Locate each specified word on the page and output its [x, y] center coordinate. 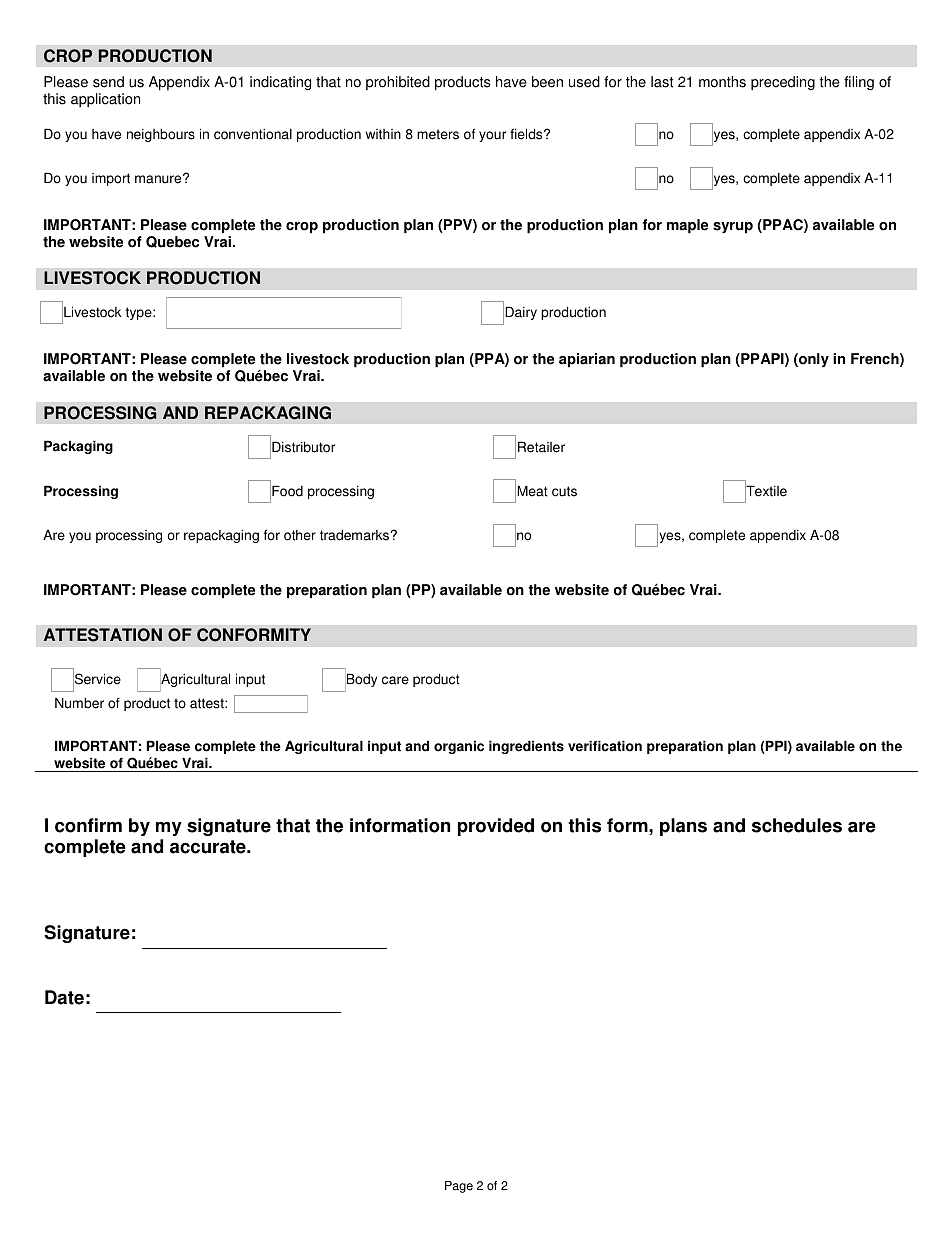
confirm [88, 825]
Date [64, 997]
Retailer [541, 447]
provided [496, 827]
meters [438, 134]
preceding [783, 83]
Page [459, 1187]
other [300, 535]
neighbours [161, 135]
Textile [766, 491]
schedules [797, 825]
